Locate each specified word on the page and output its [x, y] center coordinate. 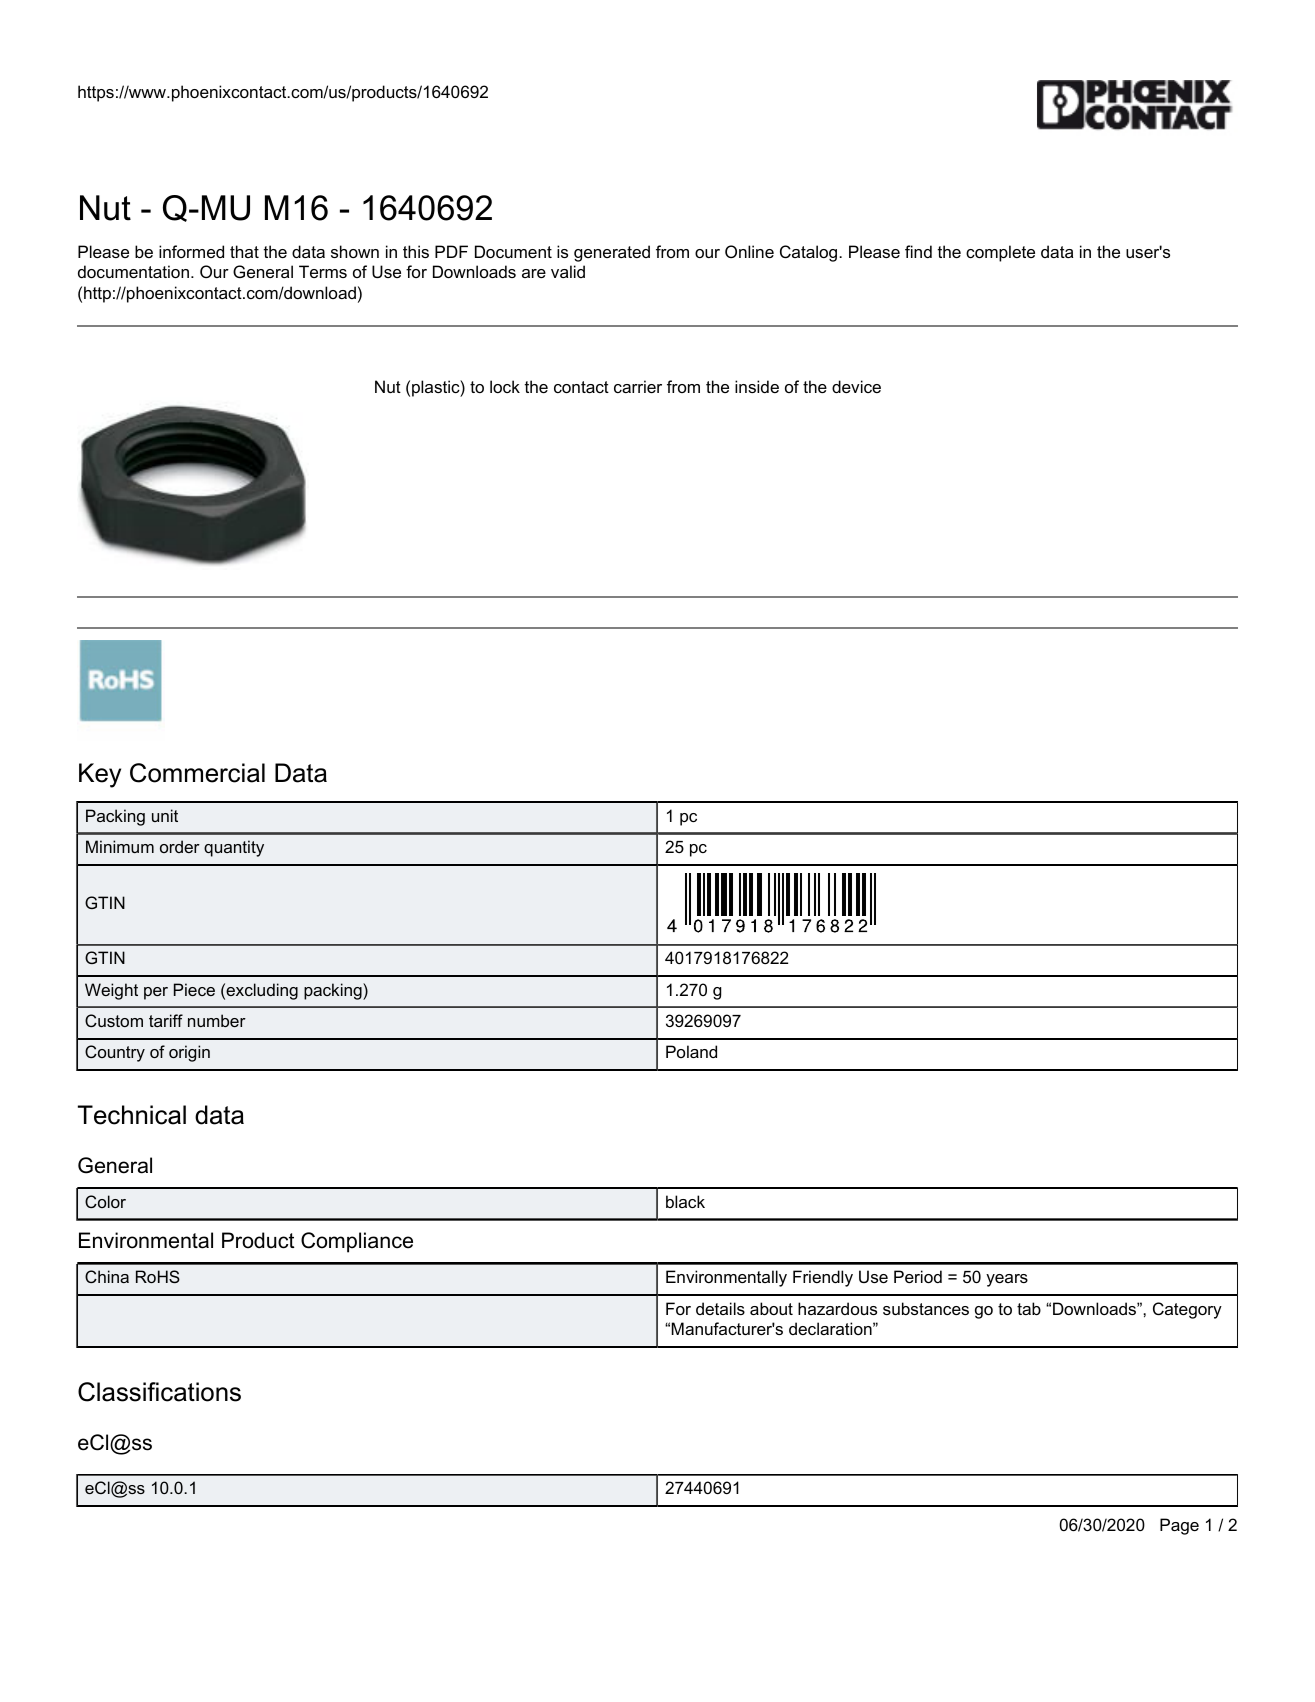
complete [1000, 253]
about [771, 1308]
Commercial [197, 773]
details [720, 1308]
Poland [691, 1051]
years [1007, 1280]
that [244, 251]
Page [1179, 1526]
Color [105, 1201]
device [856, 386]
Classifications [159, 1392]
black [685, 1201]
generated [612, 253]
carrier [638, 386]
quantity [234, 848]
